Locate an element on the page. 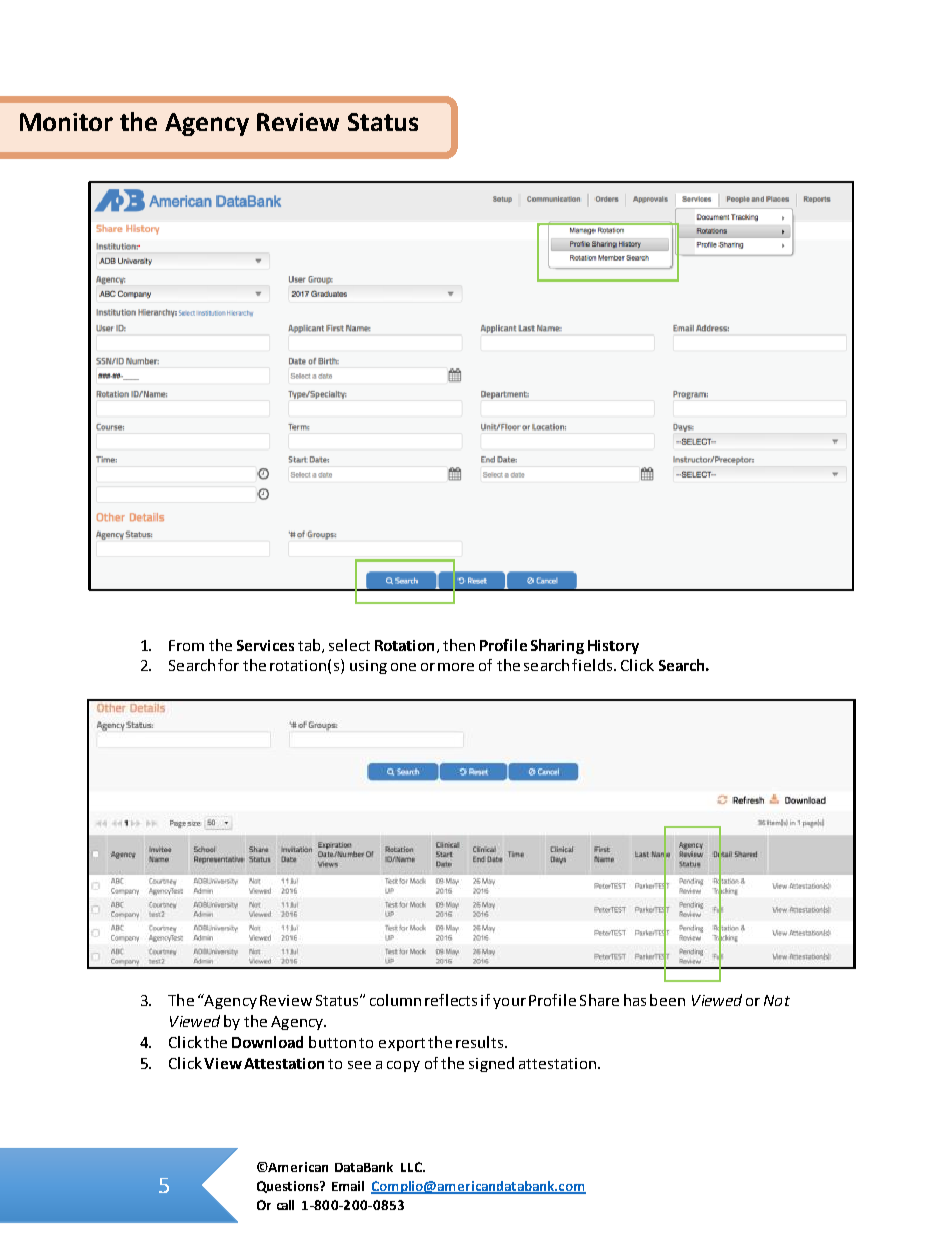 This page has height=1233, width=952. Monitor is located at coordinates (66, 122).
